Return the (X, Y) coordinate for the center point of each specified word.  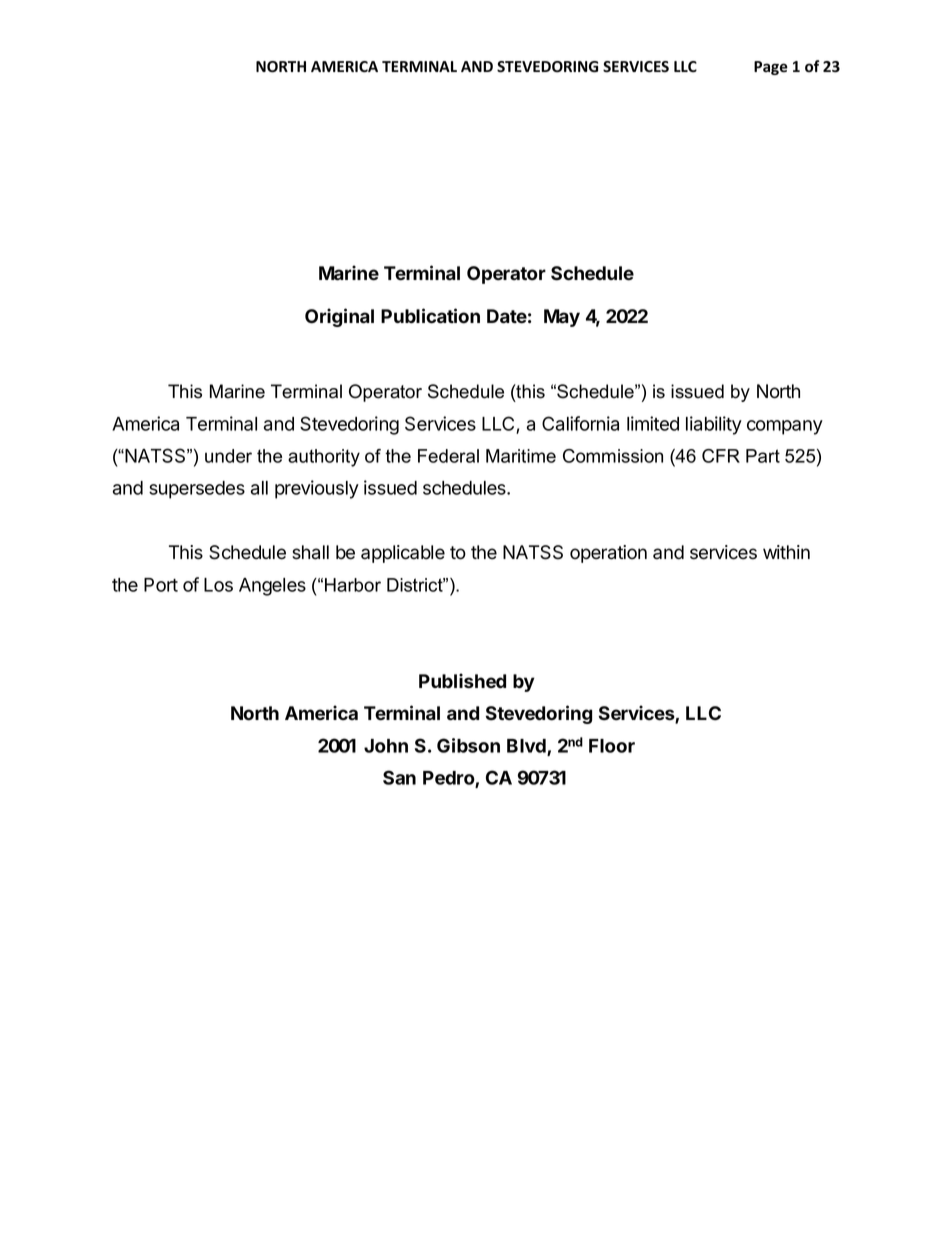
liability (714, 425)
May (562, 318)
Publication (430, 316)
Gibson (468, 745)
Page (771, 68)
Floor (612, 746)
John (386, 746)
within (786, 552)
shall (310, 552)
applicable (403, 554)
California (580, 423)
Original (339, 317)
